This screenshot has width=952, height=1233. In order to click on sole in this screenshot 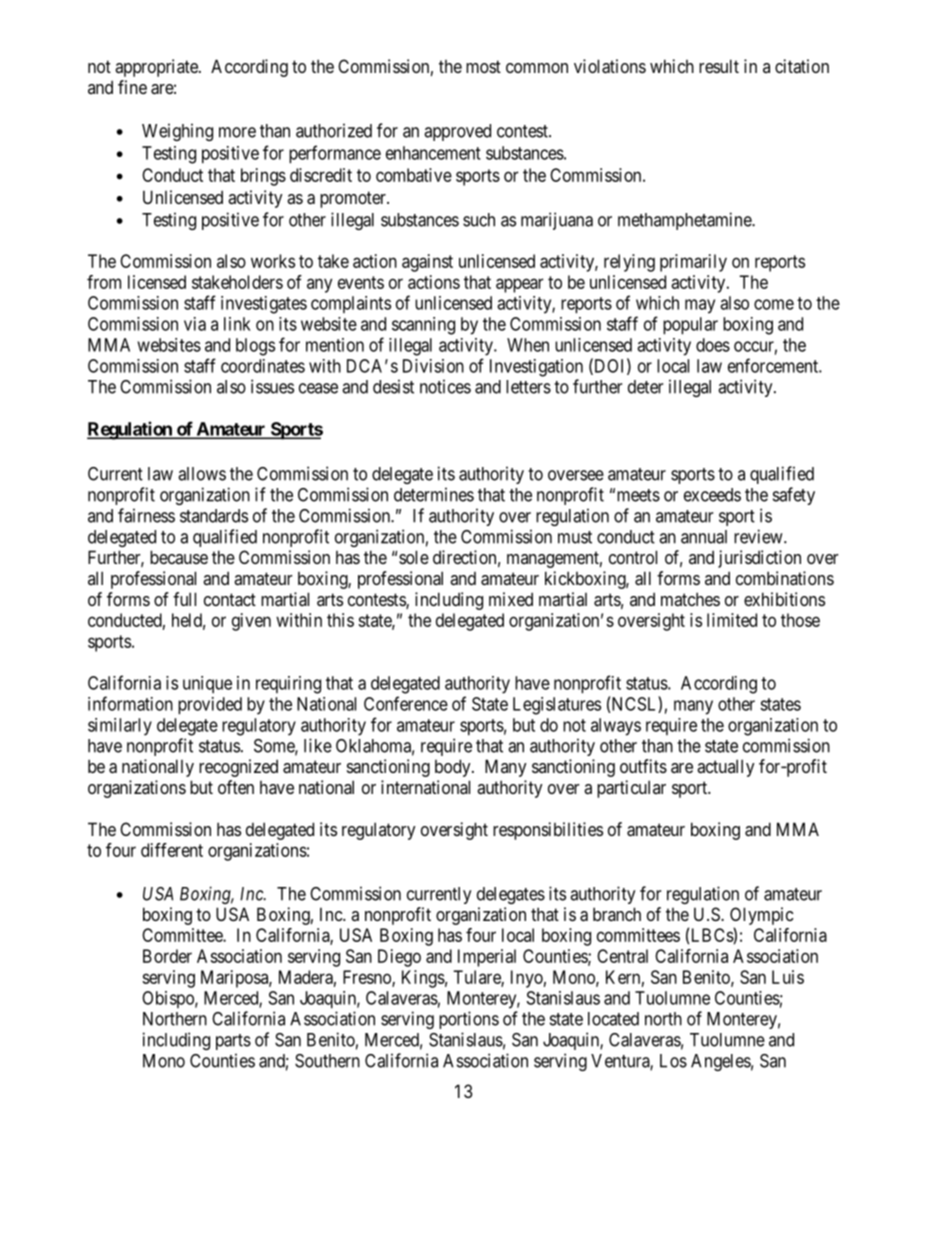, I will do `click(414, 557)`.
